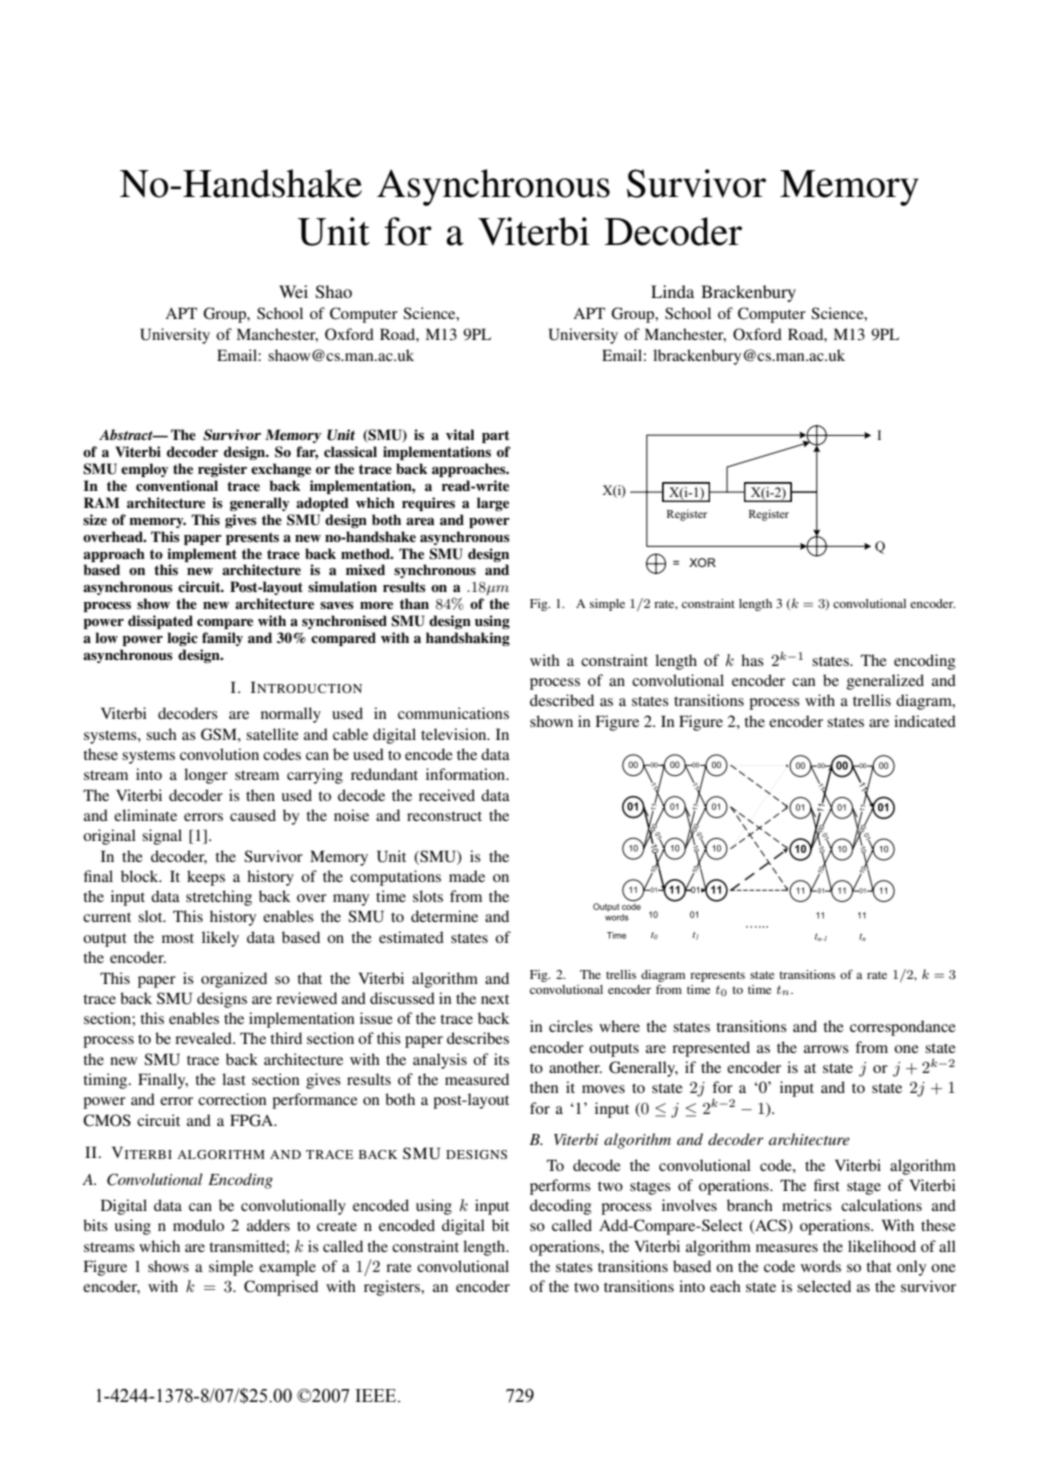 Image resolution: width=1040 pixels, height=1471 pixels. What do you see at coordinates (468, 639) in the document?
I see `handshaking` at bounding box center [468, 639].
